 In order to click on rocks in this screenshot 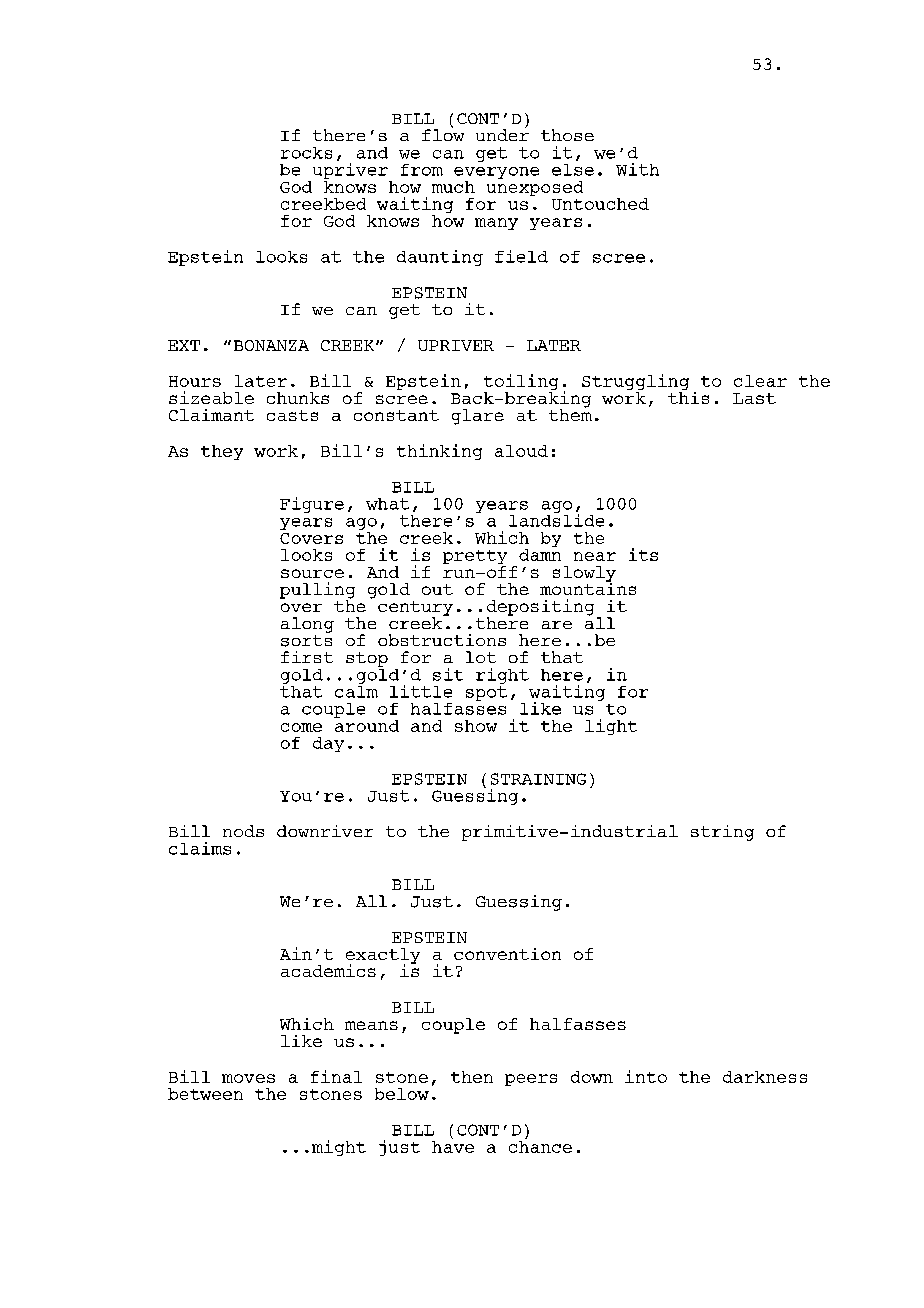, I will do `click(306, 153)`.
